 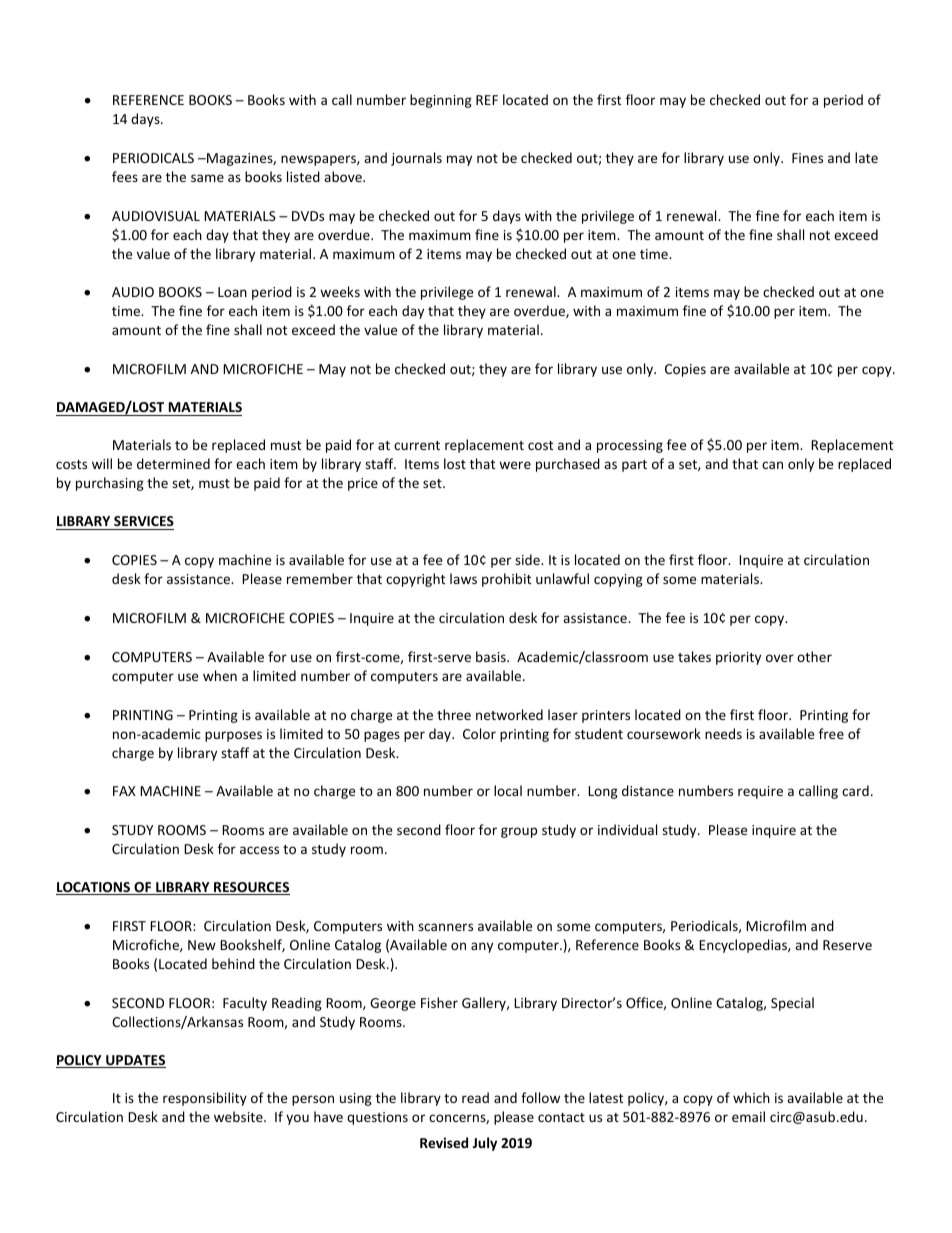 I want to click on July, so click(x=485, y=1144).
